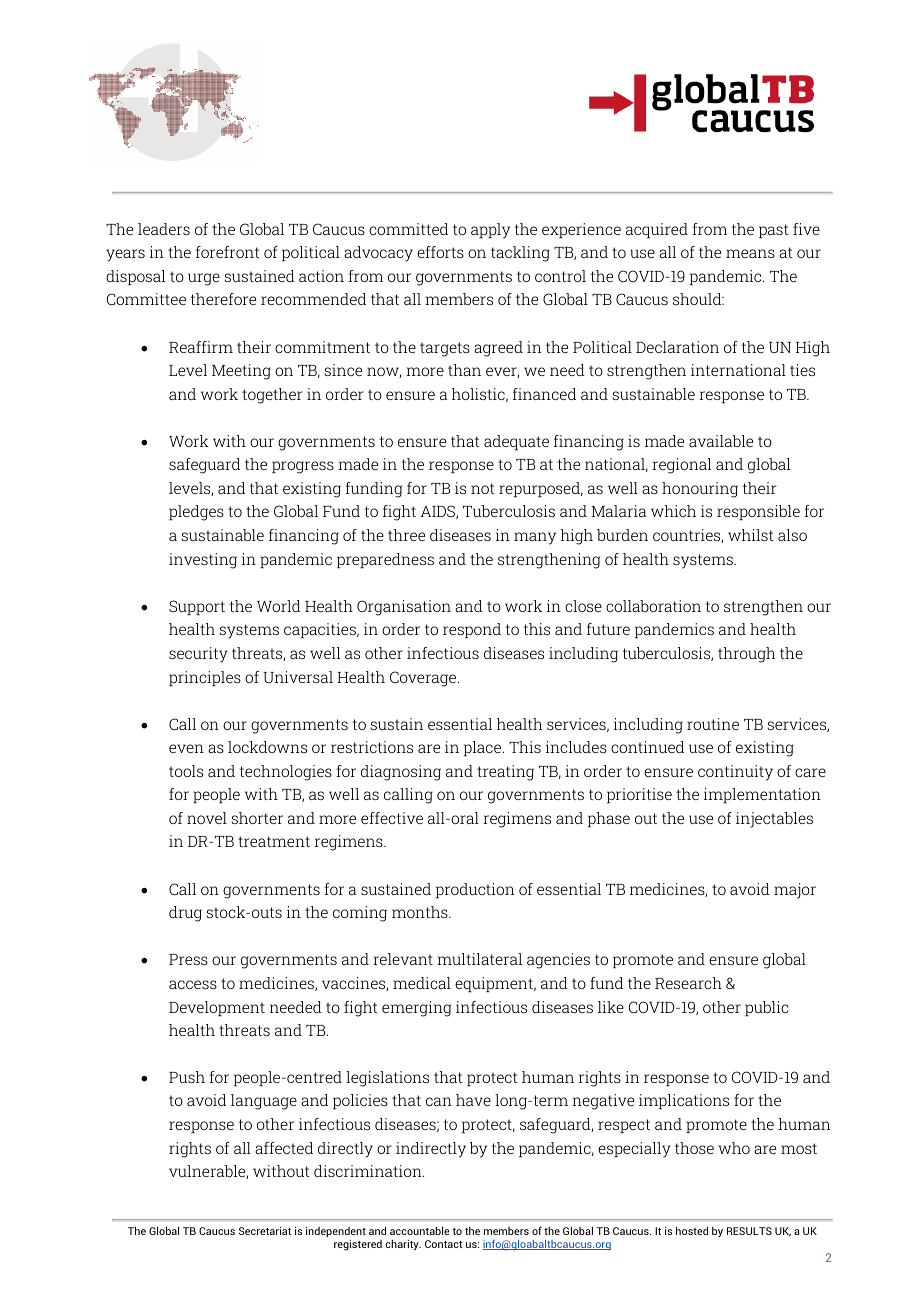 The width and height of the document is (924, 1308). Describe the element at coordinates (713, 724) in the document. I see `routine` at that location.
